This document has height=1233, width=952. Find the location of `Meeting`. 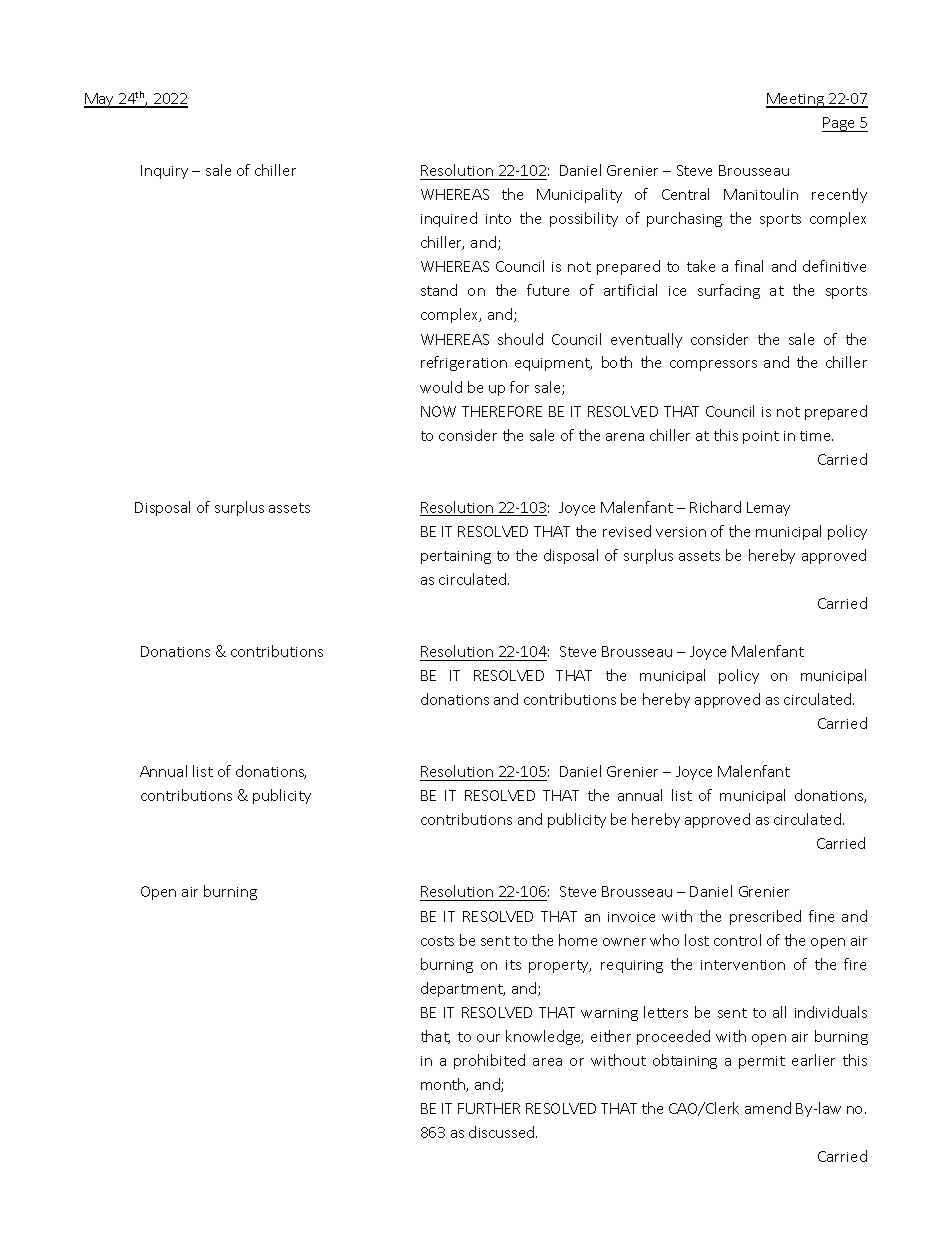

Meeting is located at coordinates (796, 100).
